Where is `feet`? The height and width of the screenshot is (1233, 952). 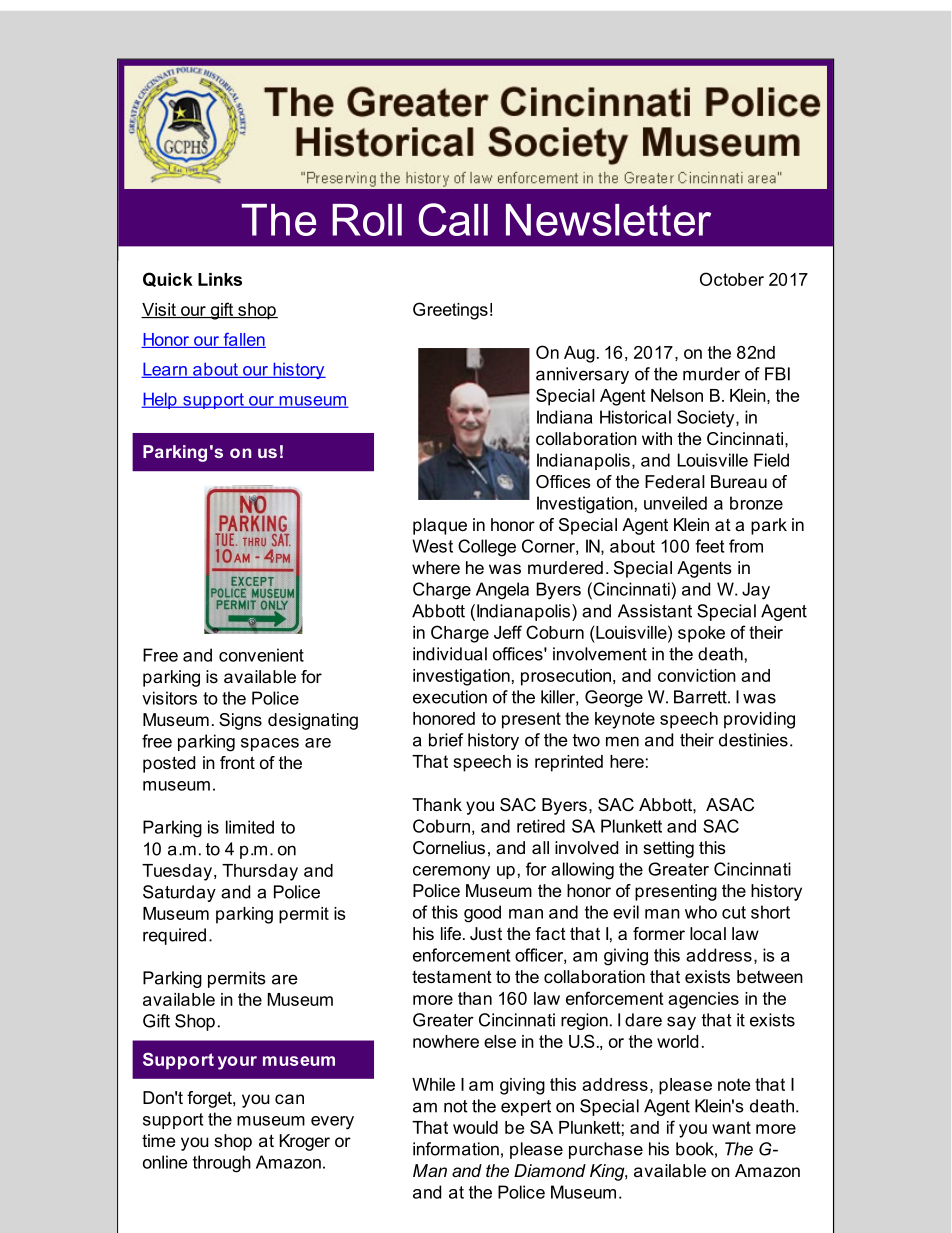
feet is located at coordinates (709, 546).
